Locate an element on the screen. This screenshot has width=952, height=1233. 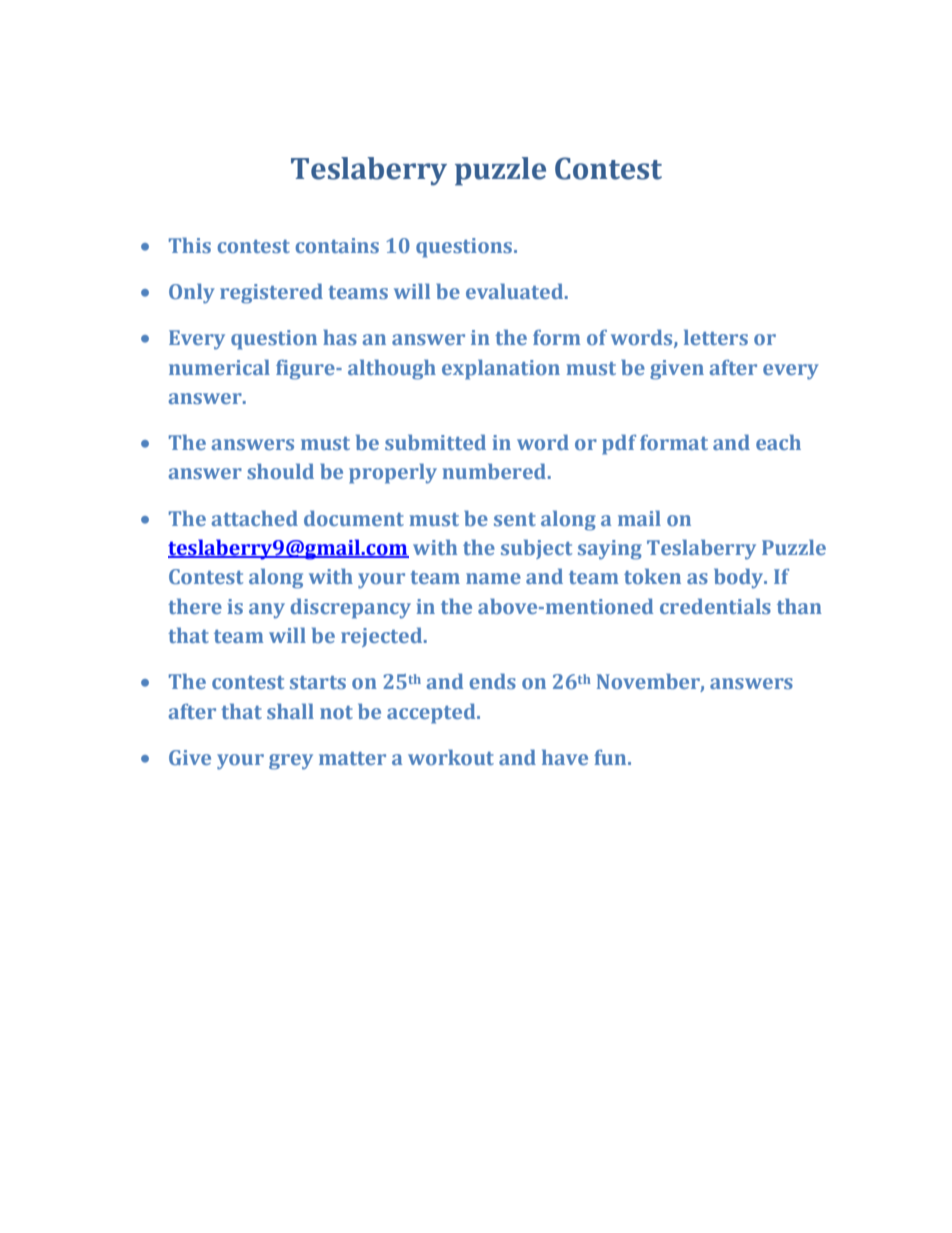
grey is located at coordinates (291, 762).
